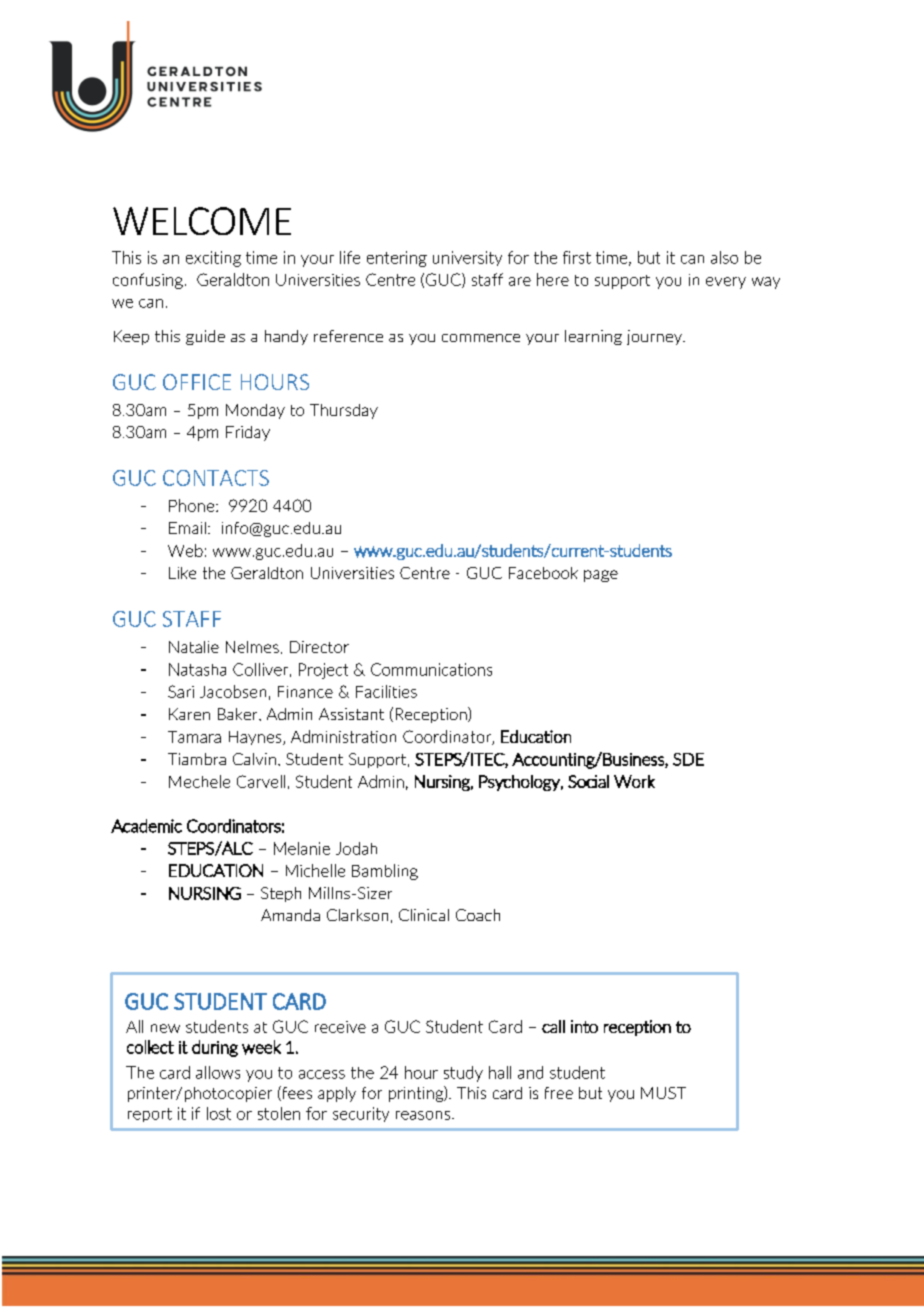 This screenshot has height=1308, width=924. I want to click on study, so click(463, 1074).
